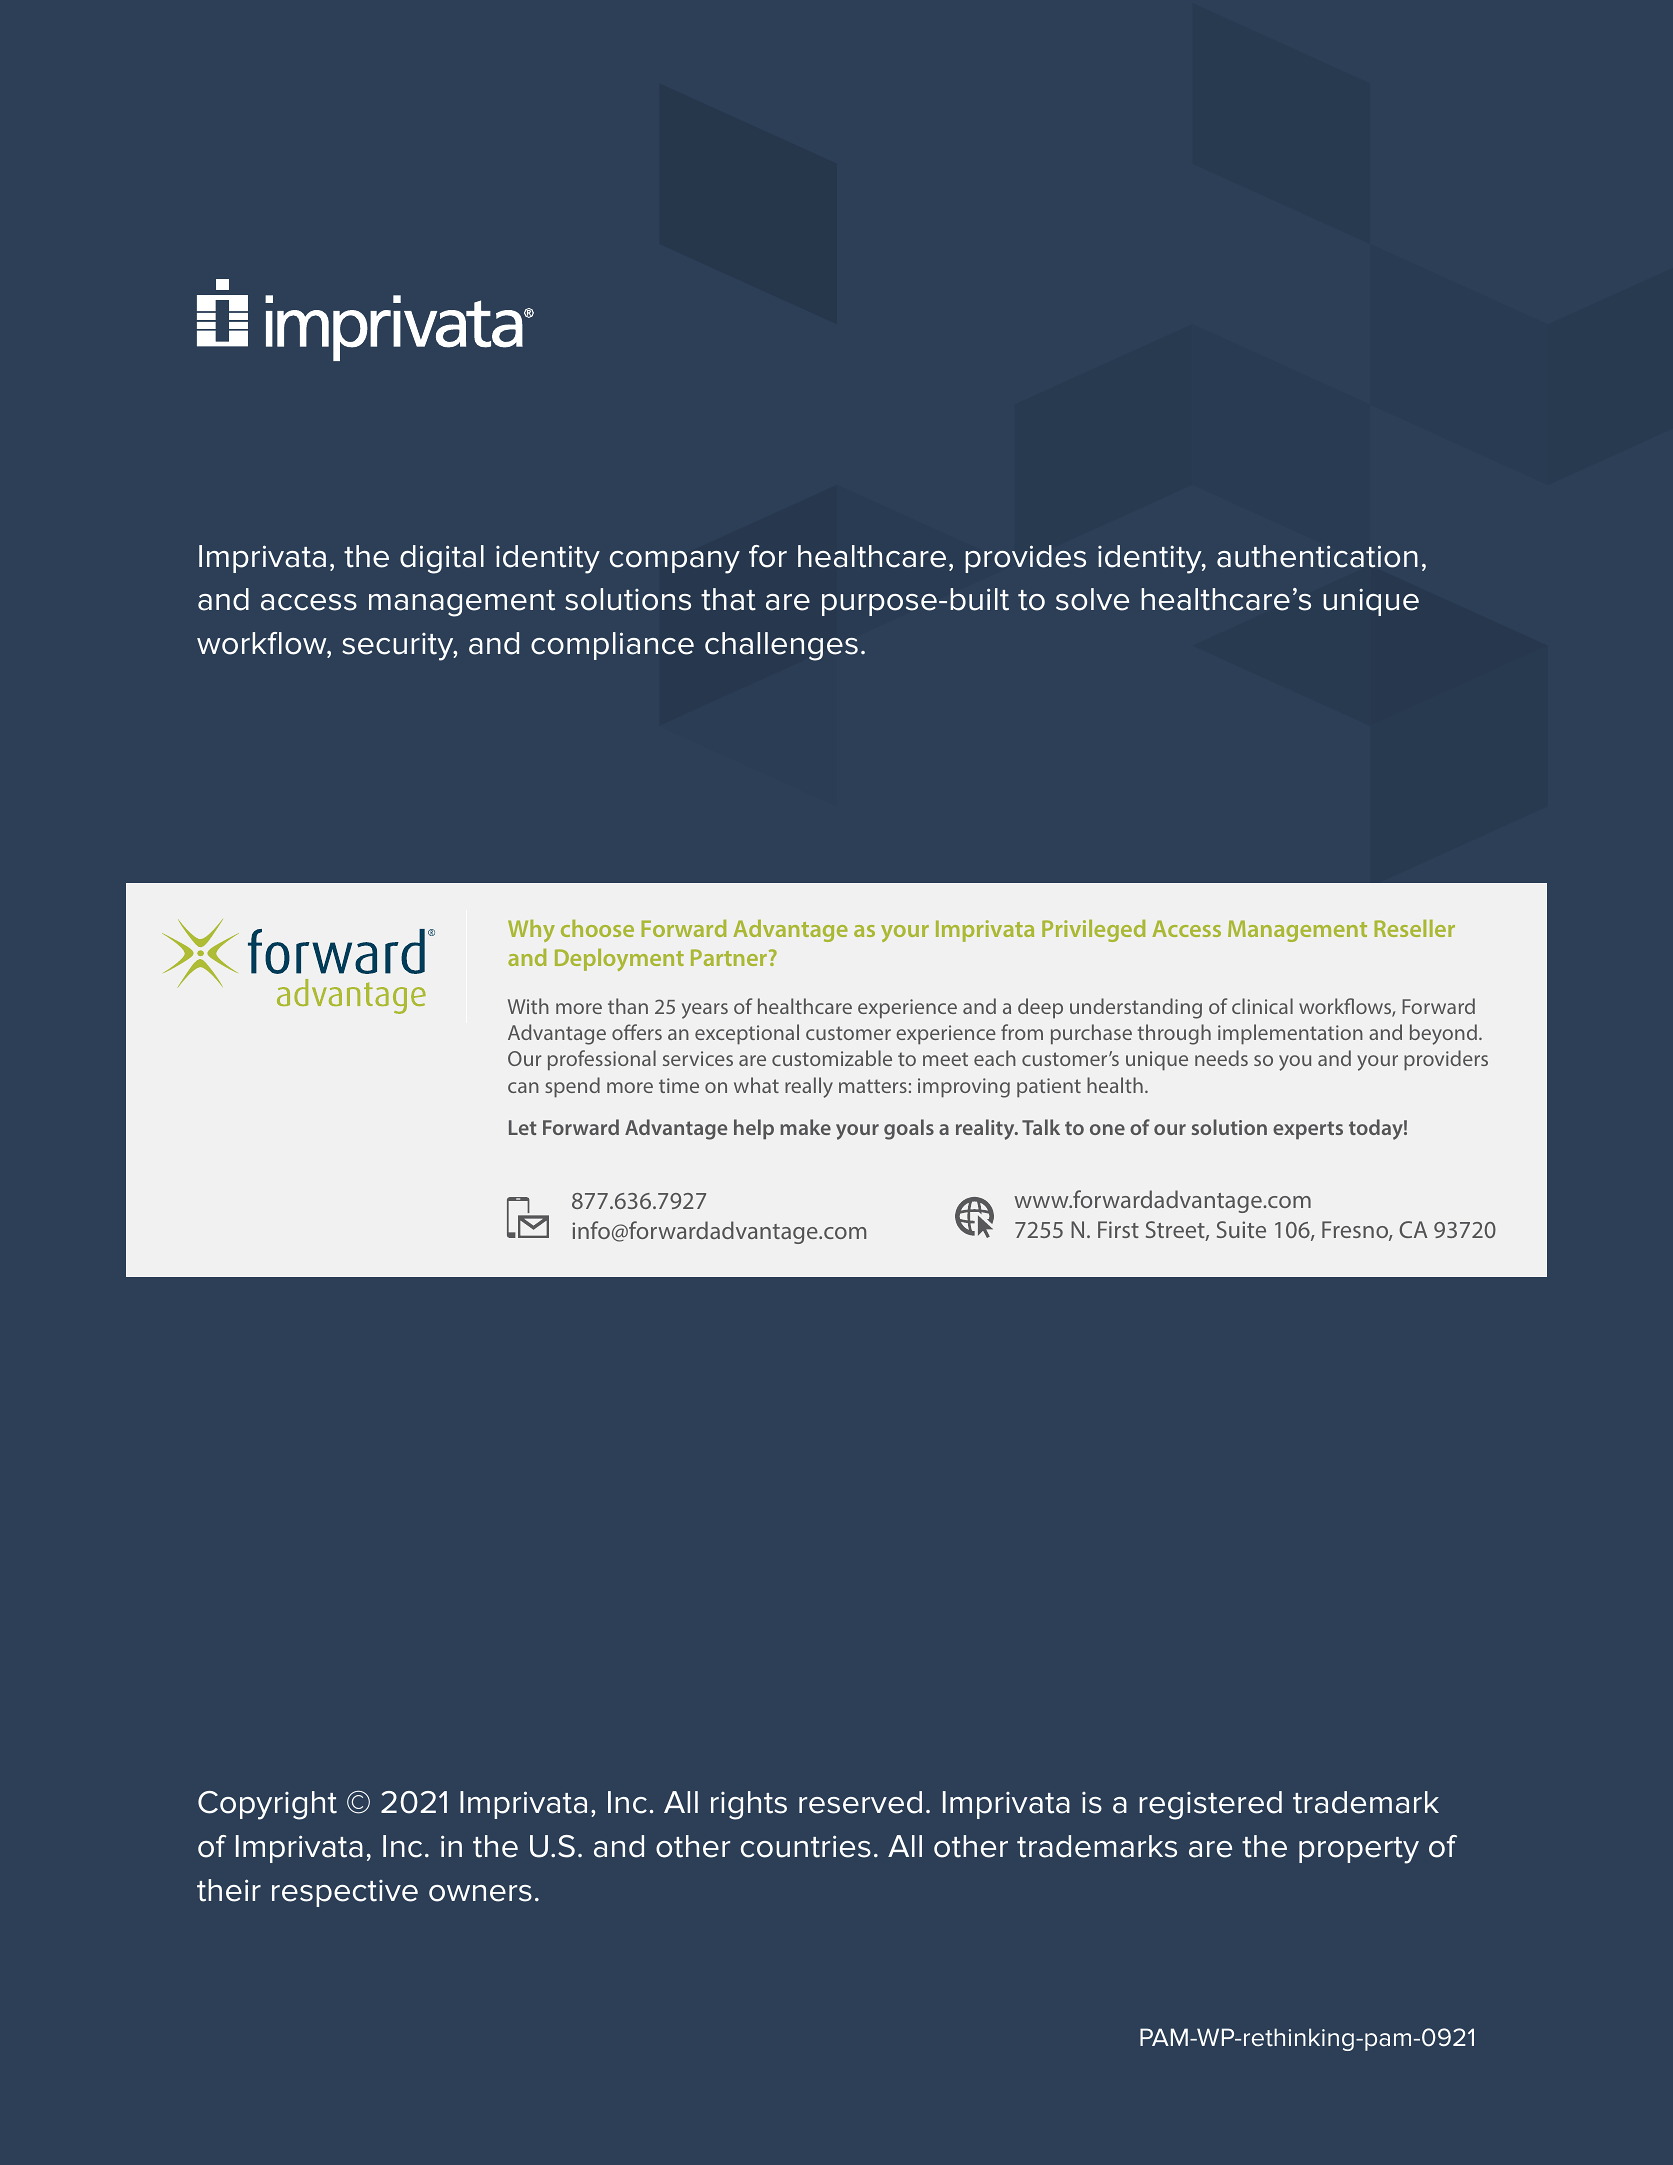 This document has height=2165, width=1673. Describe the element at coordinates (345, 1893) in the document. I see `respective` at that location.
